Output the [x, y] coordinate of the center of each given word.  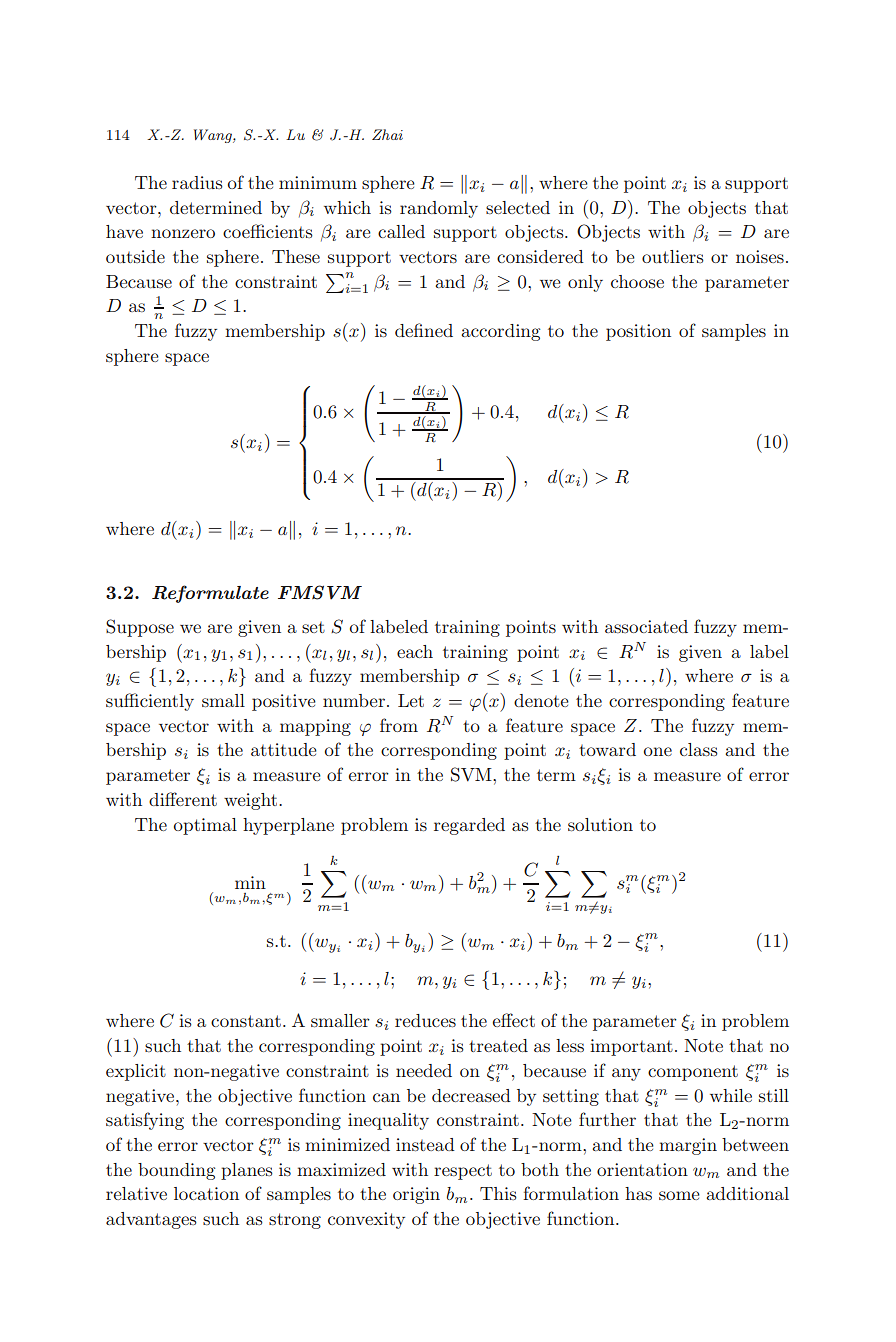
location [206, 1193]
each [415, 651]
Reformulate [210, 594]
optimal [205, 826]
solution [600, 824]
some [679, 1195]
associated [646, 626]
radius [197, 182]
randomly [439, 209]
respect [463, 1172]
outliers [673, 256]
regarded [469, 826]
